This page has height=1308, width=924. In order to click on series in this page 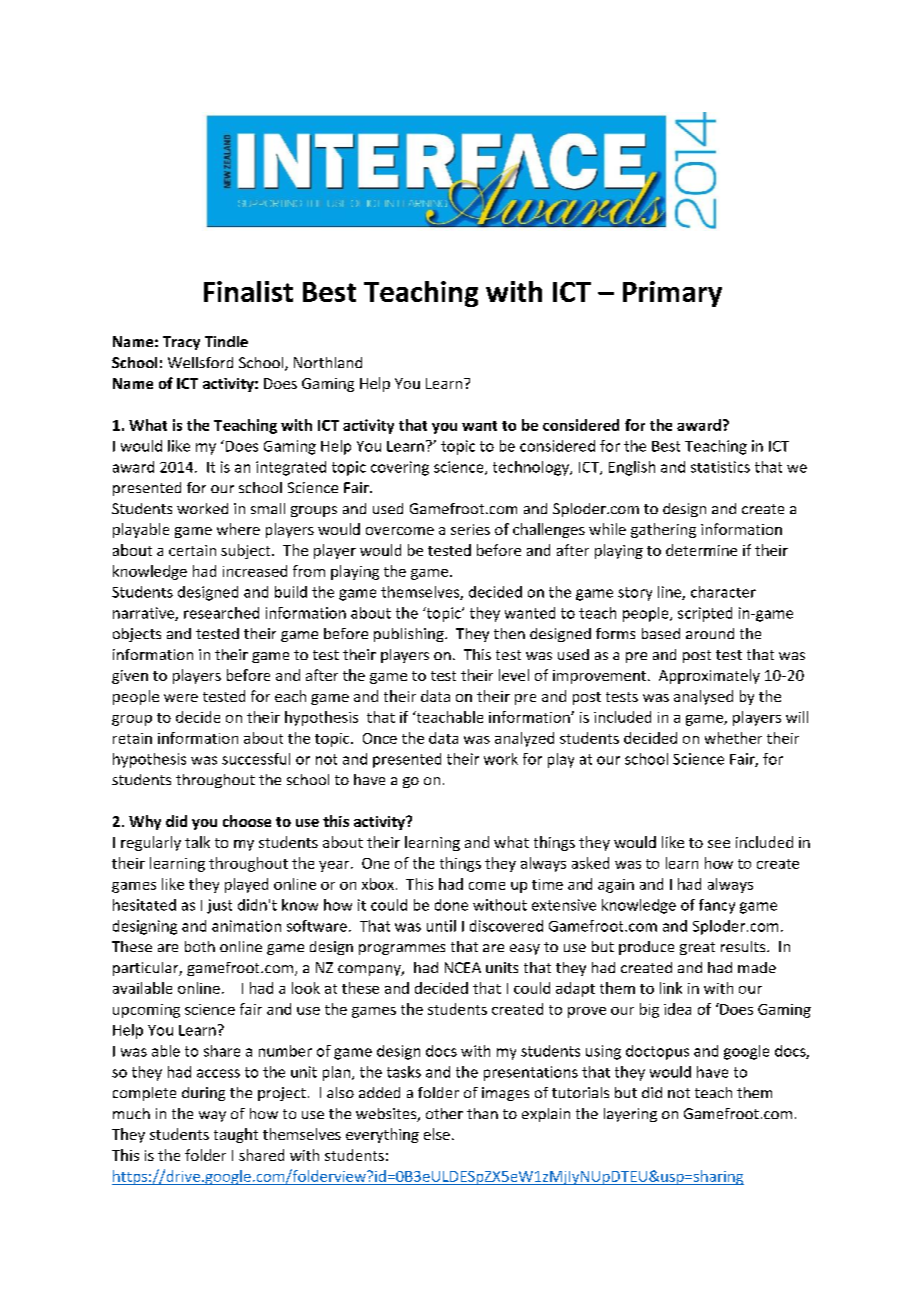, I will do `click(470, 529)`.
